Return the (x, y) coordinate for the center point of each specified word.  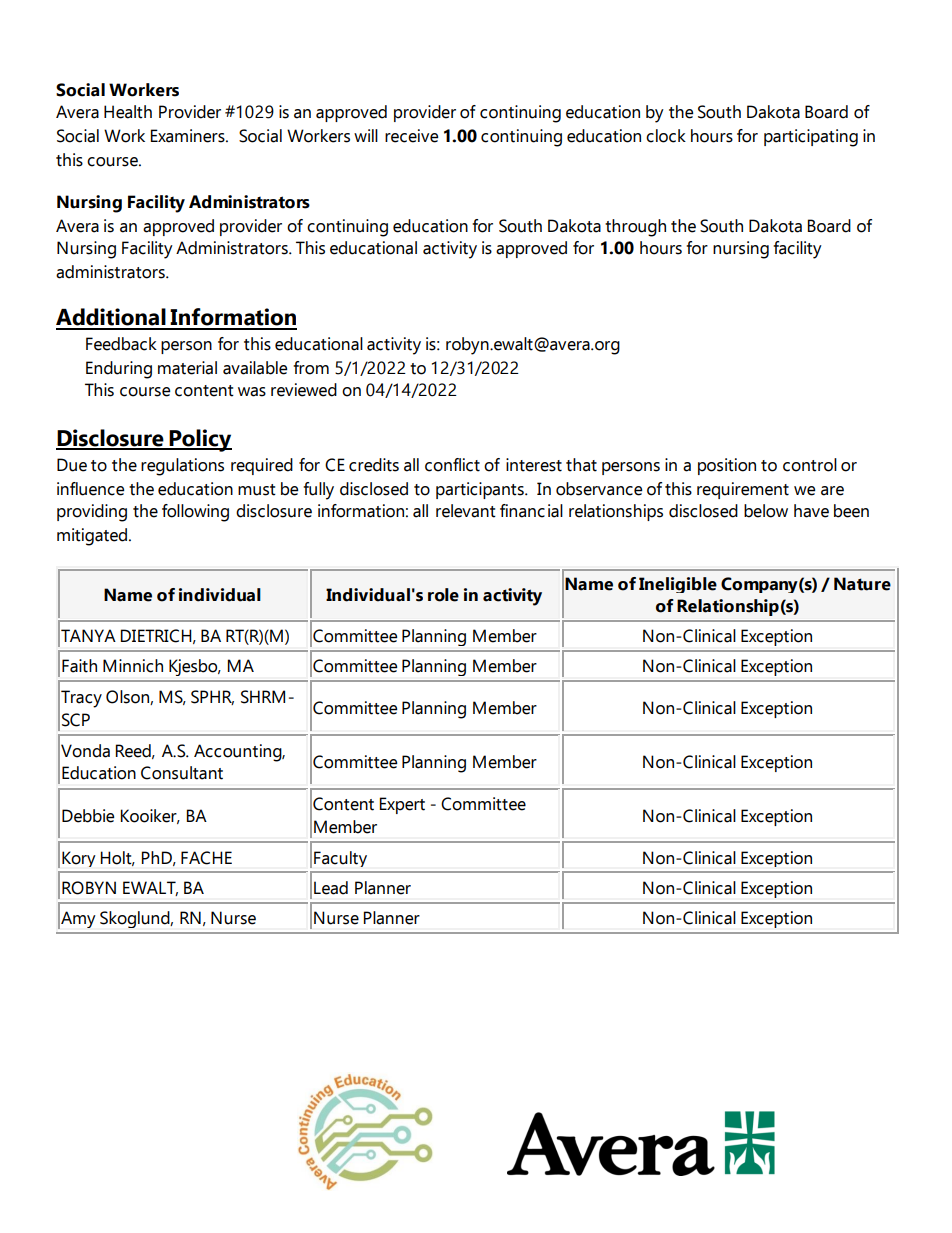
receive (411, 136)
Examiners (189, 136)
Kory (78, 859)
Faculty (340, 859)
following (195, 513)
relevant (466, 511)
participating (811, 138)
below (766, 511)
